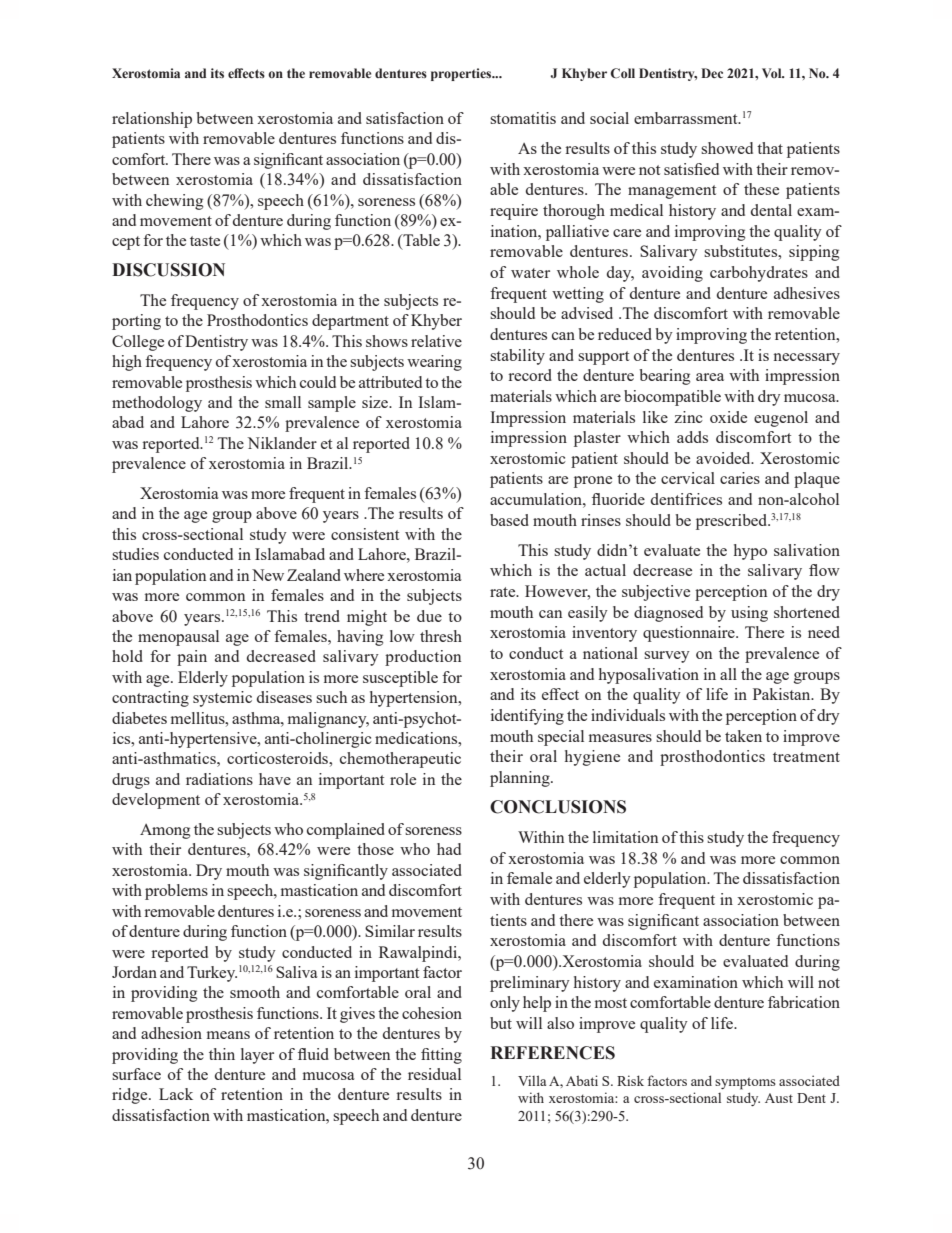  I want to click on high, so click(127, 363).
